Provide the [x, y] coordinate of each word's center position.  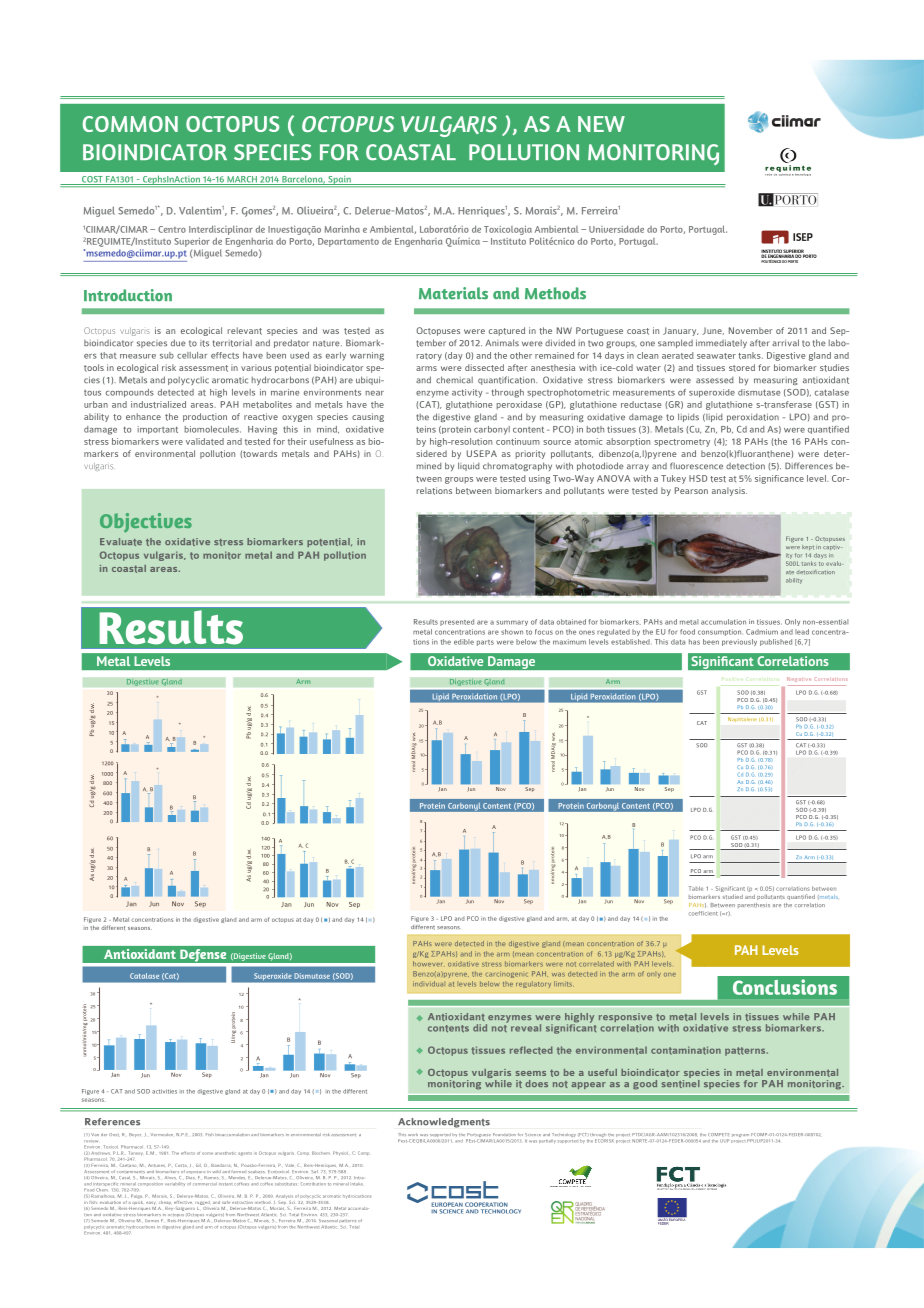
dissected [484, 368]
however [427, 964]
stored [742, 368]
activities [164, 1091]
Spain [339, 181]
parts [485, 643]
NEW [601, 124]
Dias [190, 1177]
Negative [798, 679]
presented [457, 622]
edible [464, 642]
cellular [192, 355]
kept [808, 547]
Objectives [146, 523]
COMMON [130, 124]
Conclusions [785, 987]
